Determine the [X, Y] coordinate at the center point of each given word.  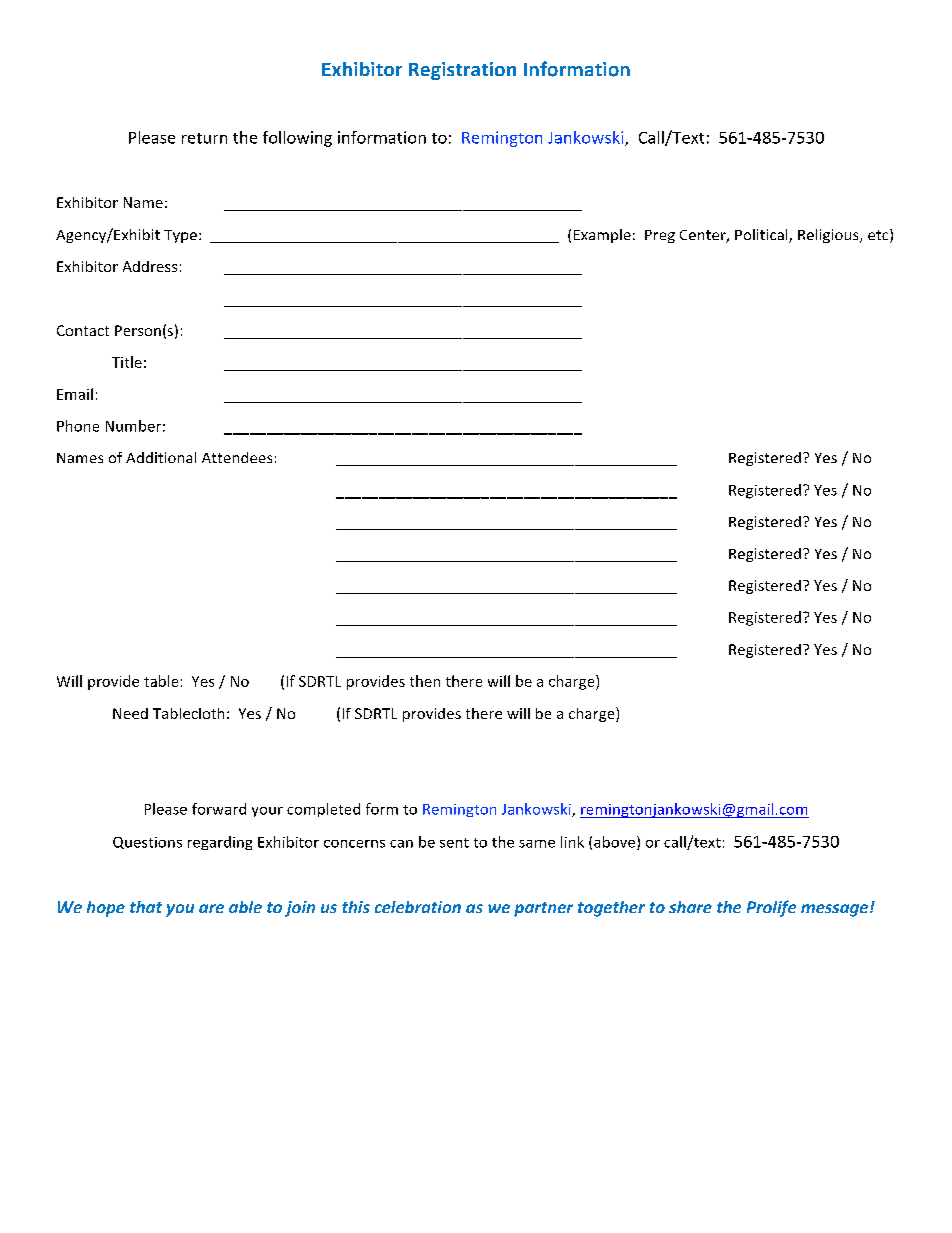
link [572, 842]
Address [150, 266]
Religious [829, 236]
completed [323, 810]
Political [762, 236]
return [204, 138]
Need [130, 713]
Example [602, 236]
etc [879, 236]
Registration [462, 71]
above [614, 842]
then [425, 681]
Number [133, 426]
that [146, 907]
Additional [161, 457]
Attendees [237, 457]
